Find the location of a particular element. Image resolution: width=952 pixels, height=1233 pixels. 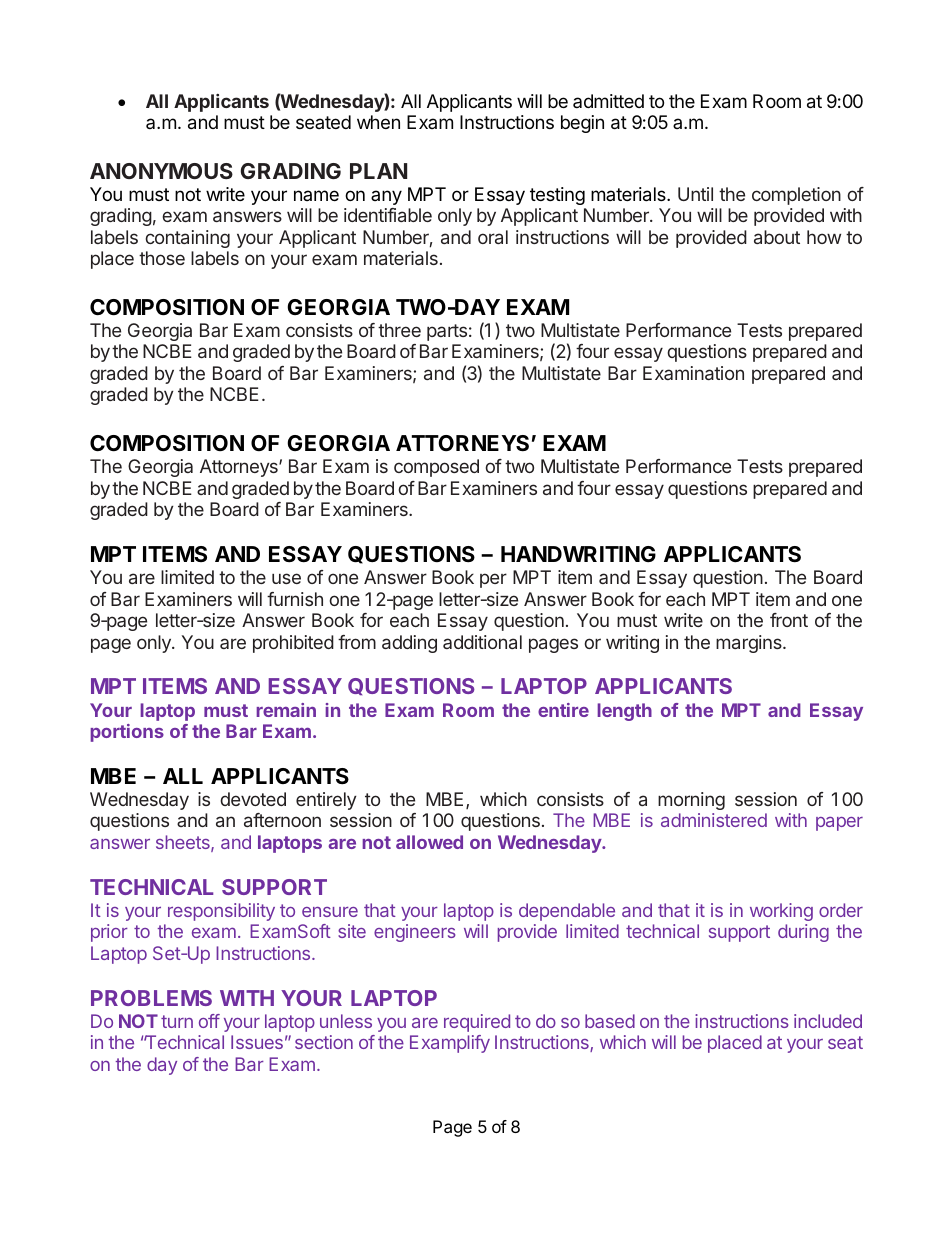

completion is located at coordinates (796, 196).
